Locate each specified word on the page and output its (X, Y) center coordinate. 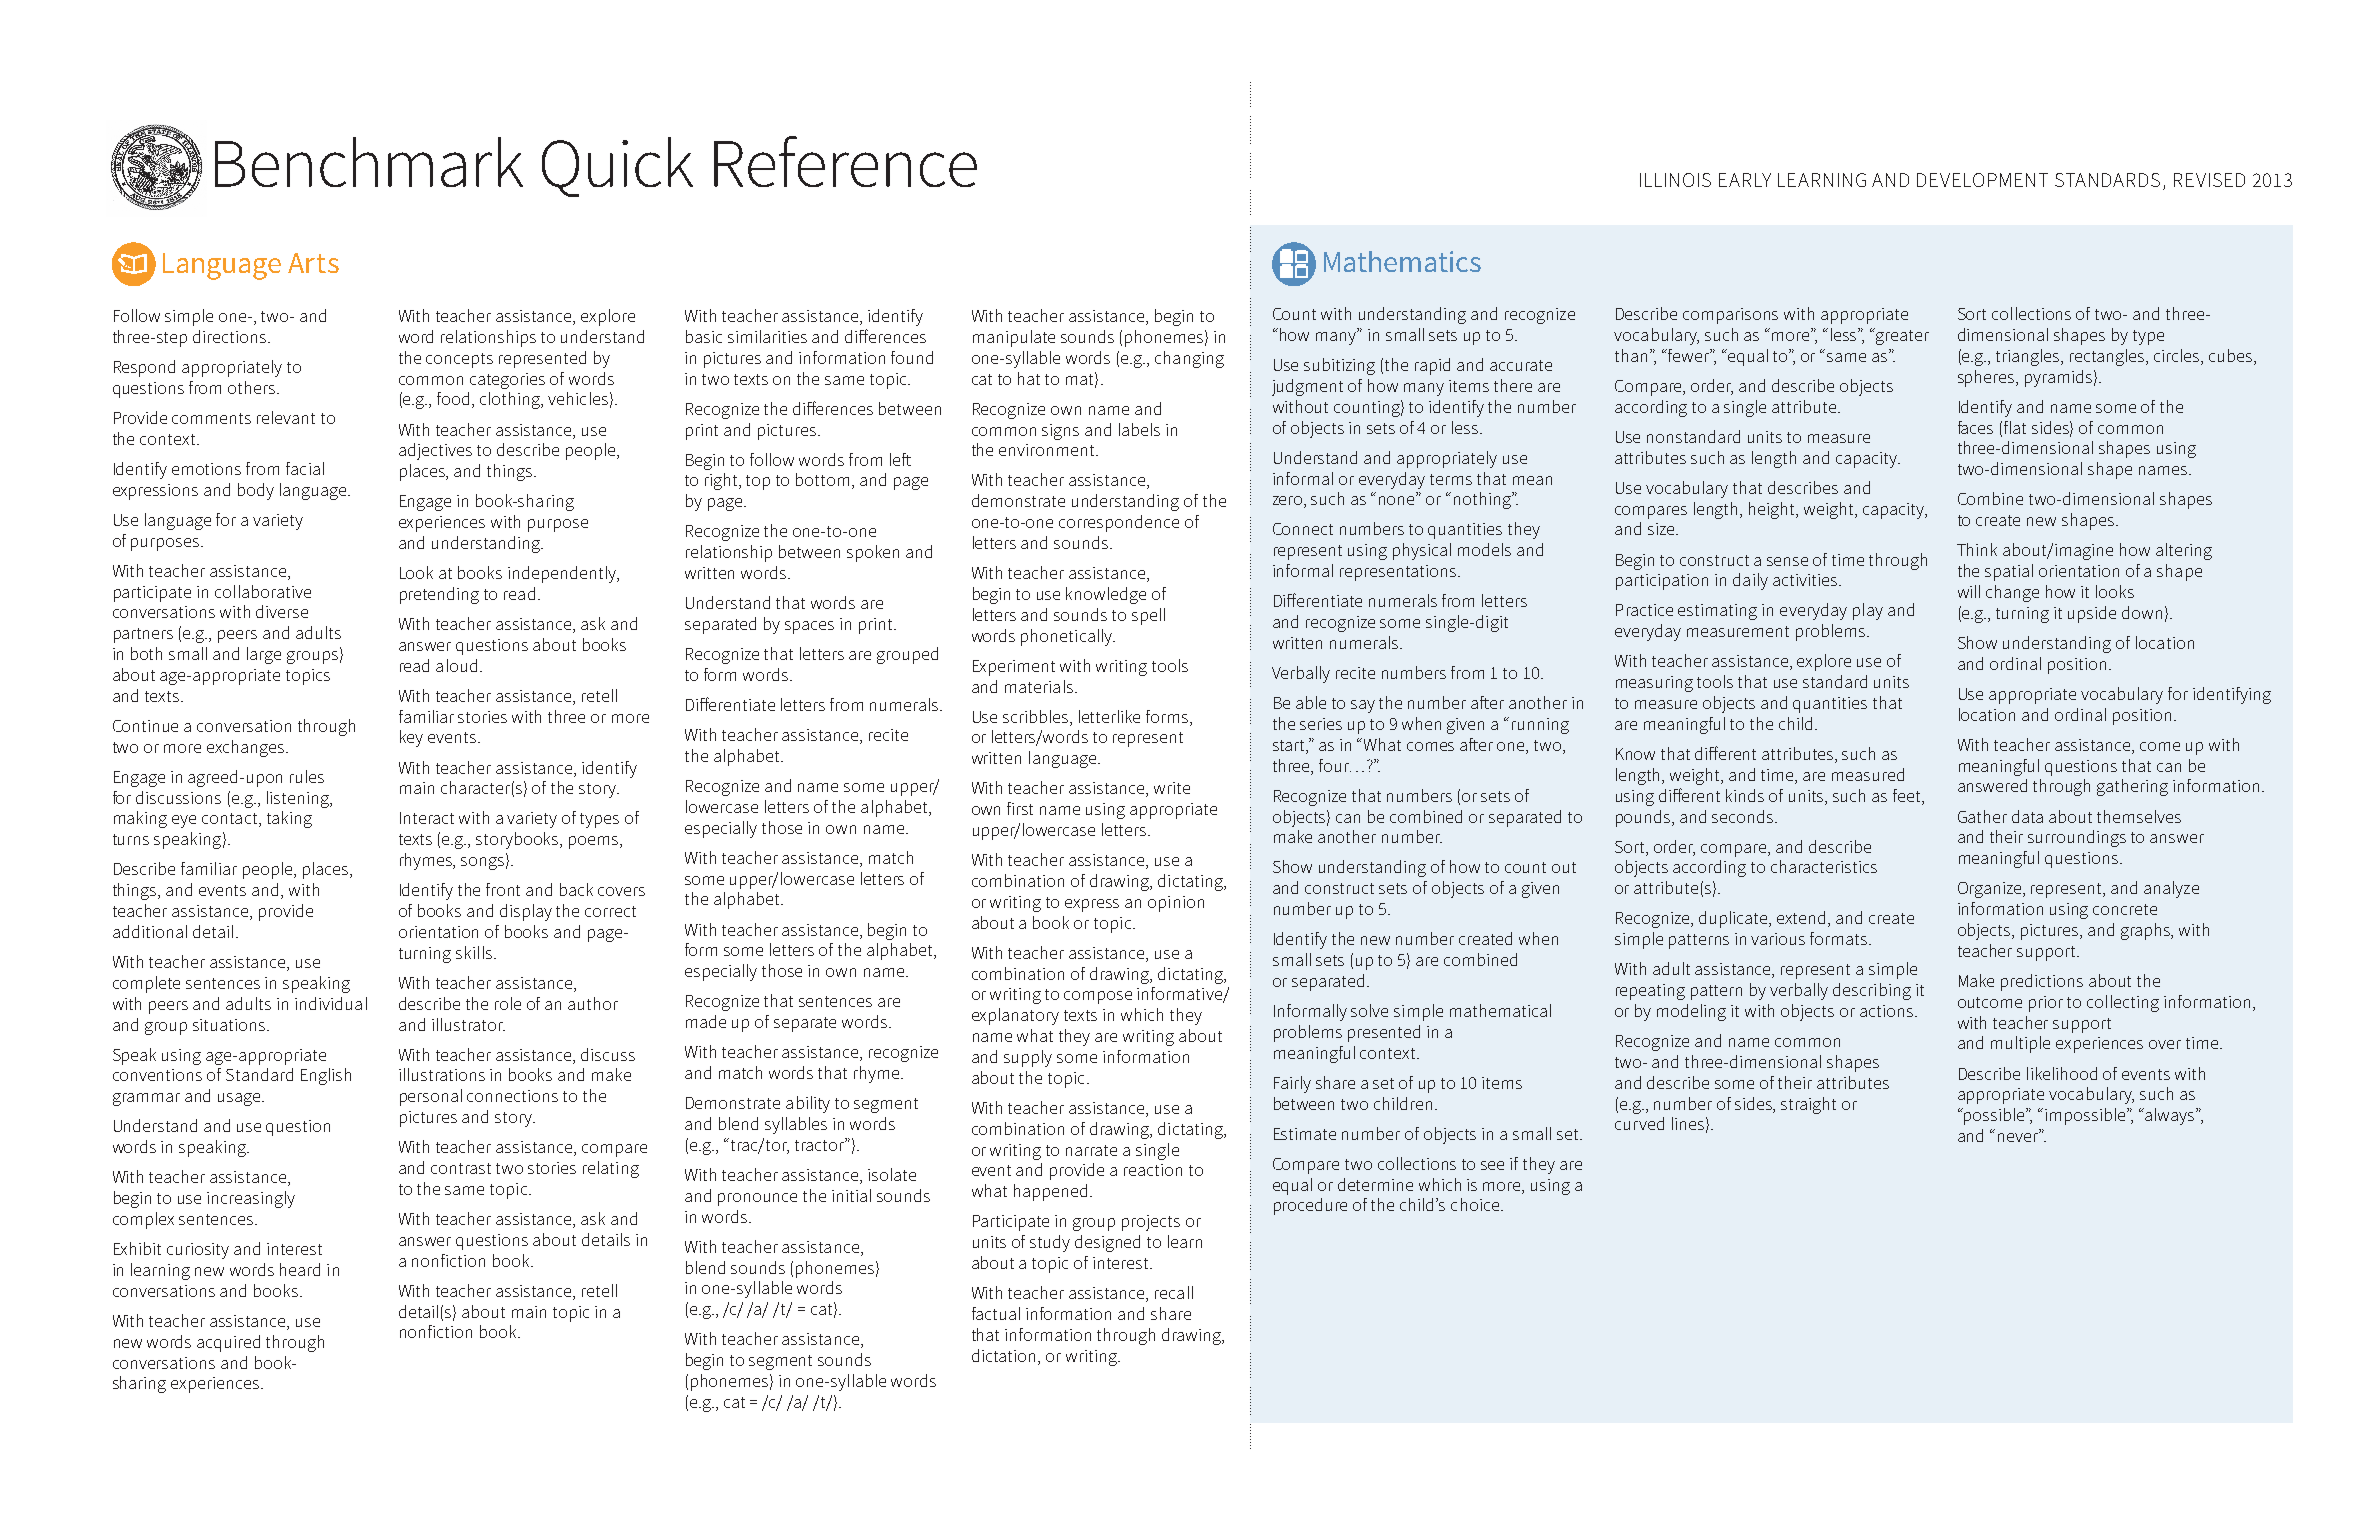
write (1172, 788)
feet (1908, 795)
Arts (313, 263)
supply (1028, 1058)
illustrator (468, 1024)
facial (305, 468)
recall (1174, 1292)
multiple (2020, 1044)
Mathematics (1402, 261)
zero (1289, 502)
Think (1977, 549)
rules (307, 776)
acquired (228, 1343)
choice (1475, 1204)
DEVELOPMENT (1982, 180)
